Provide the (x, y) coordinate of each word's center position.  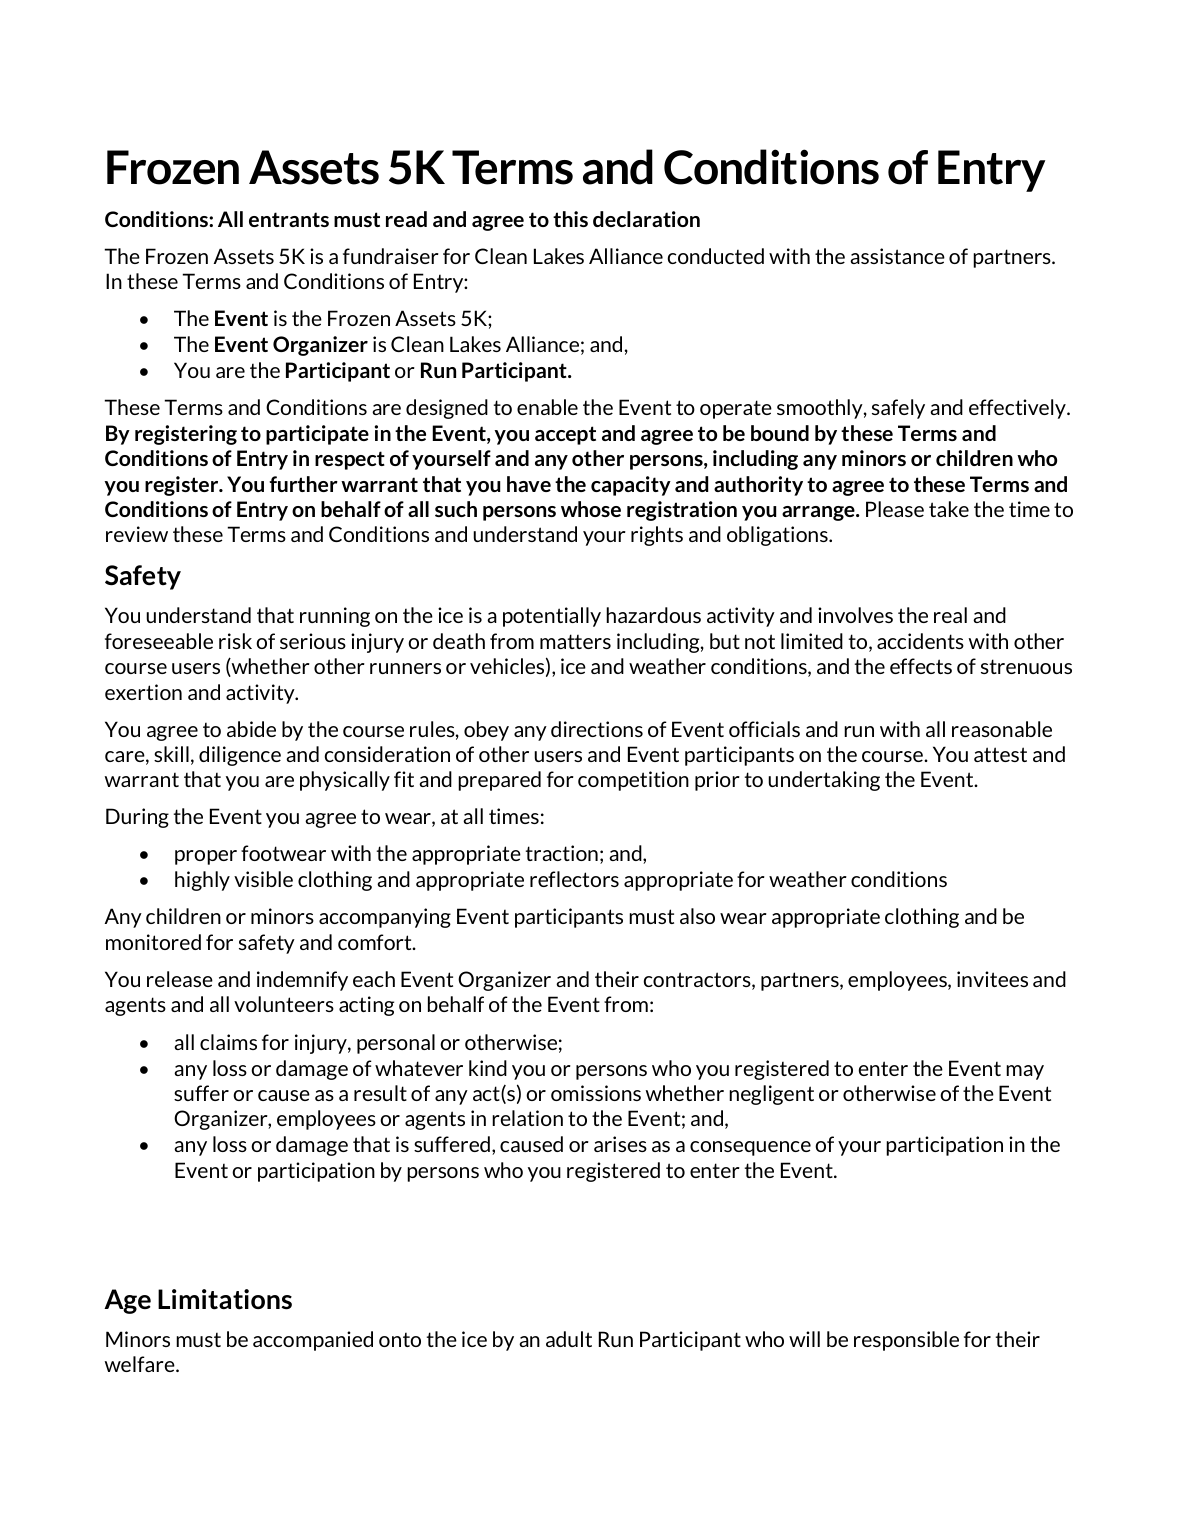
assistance (897, 256)
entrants (289, 219)
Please (895, 509)
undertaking (824, 781)
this (570, 219)
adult (569, 1339)
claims (228, 1042)
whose (591, 509)
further (303, 484)
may (1025, 1072)
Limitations (225, 1299)
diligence (240, 756)
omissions (596, 1093)
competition (633, 781)
